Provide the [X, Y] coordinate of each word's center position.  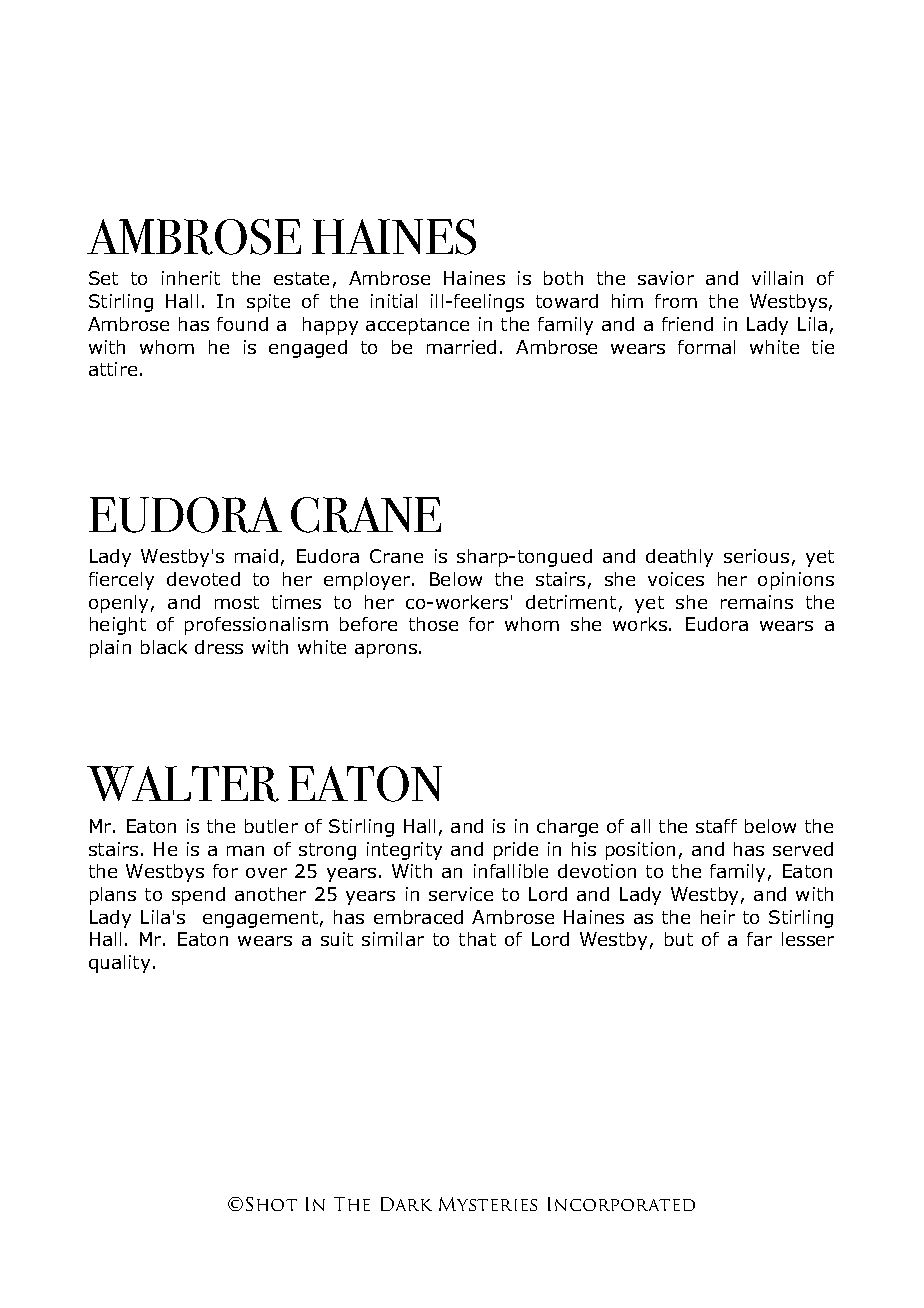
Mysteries [488, 1204]
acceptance [417, 326]
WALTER [183, 784]
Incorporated [621, 1204]
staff [716, 826]
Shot [271, 1204]
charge [567, 828]
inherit [191, 278]
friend [687, 324]
